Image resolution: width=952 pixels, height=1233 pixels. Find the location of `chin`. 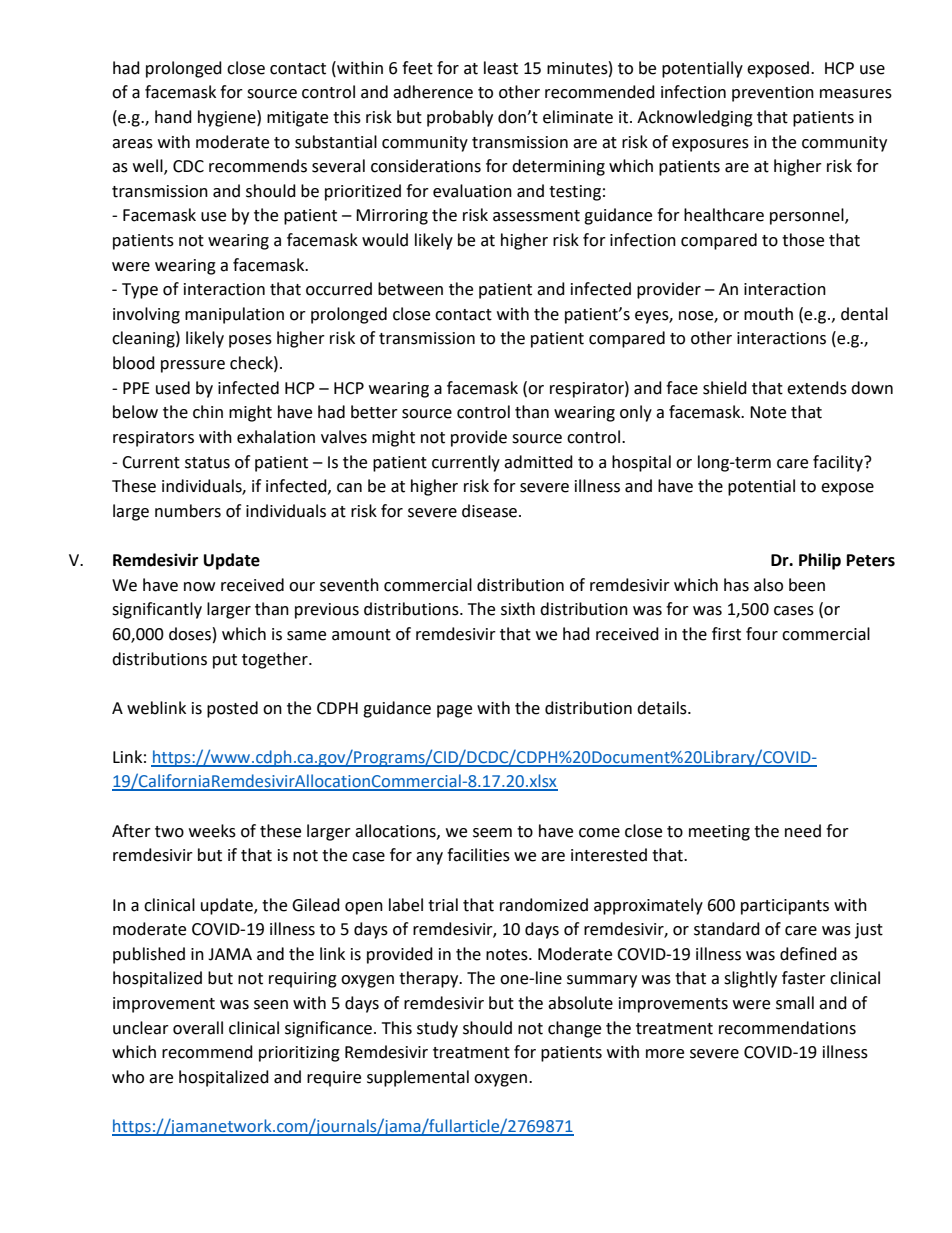

chin is located at coordinates (208, 412).
